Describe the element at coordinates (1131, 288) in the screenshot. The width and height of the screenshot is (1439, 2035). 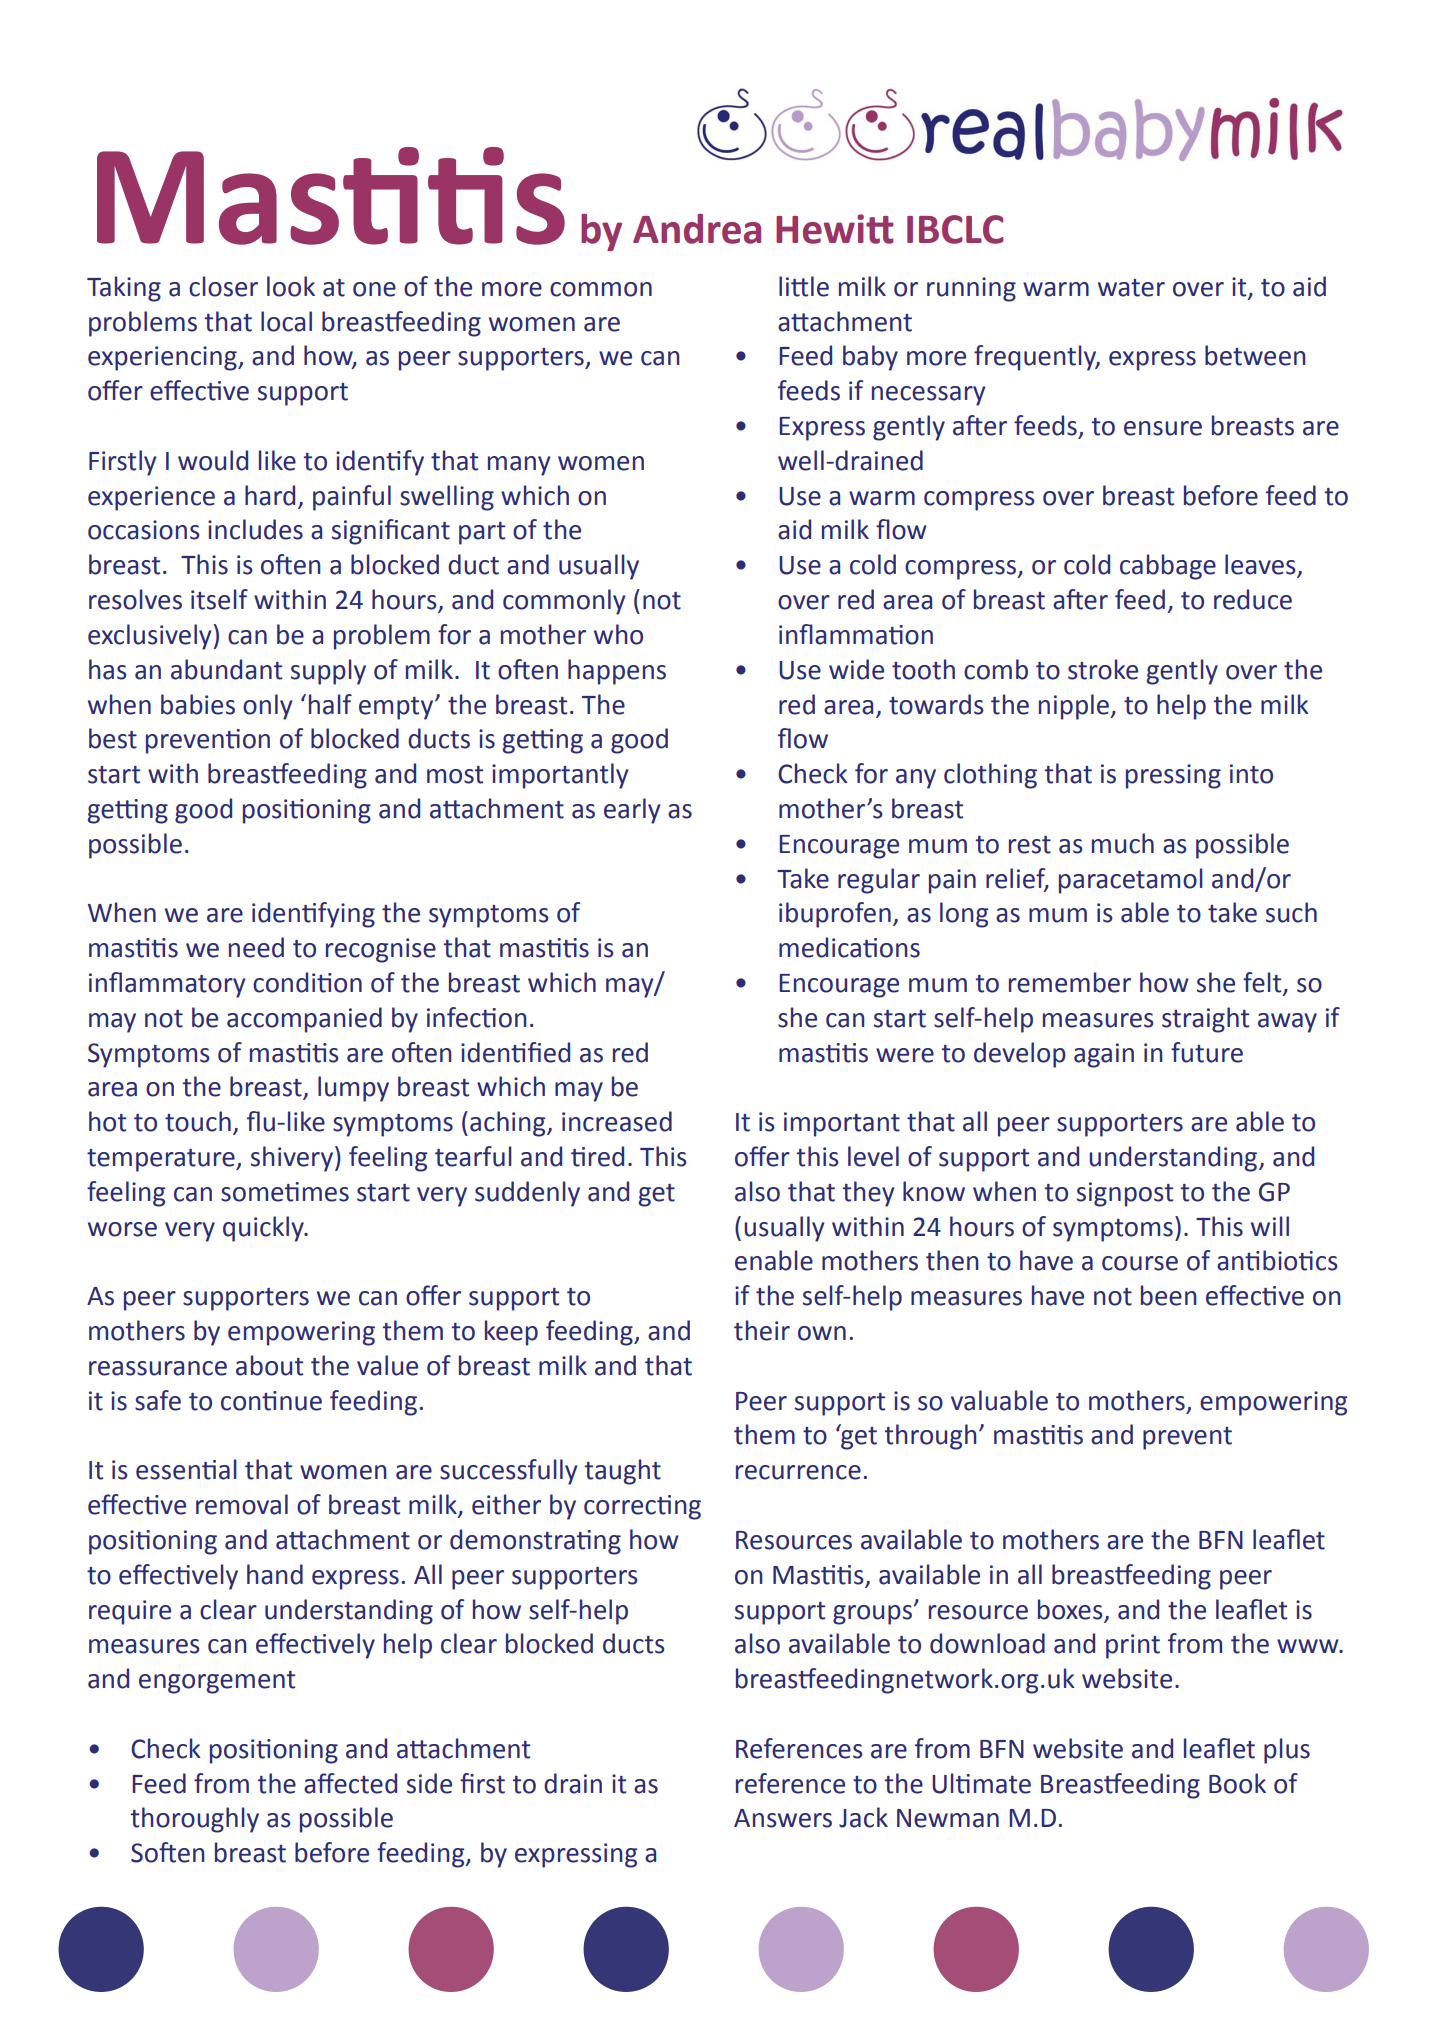
I see `water` at that location.
